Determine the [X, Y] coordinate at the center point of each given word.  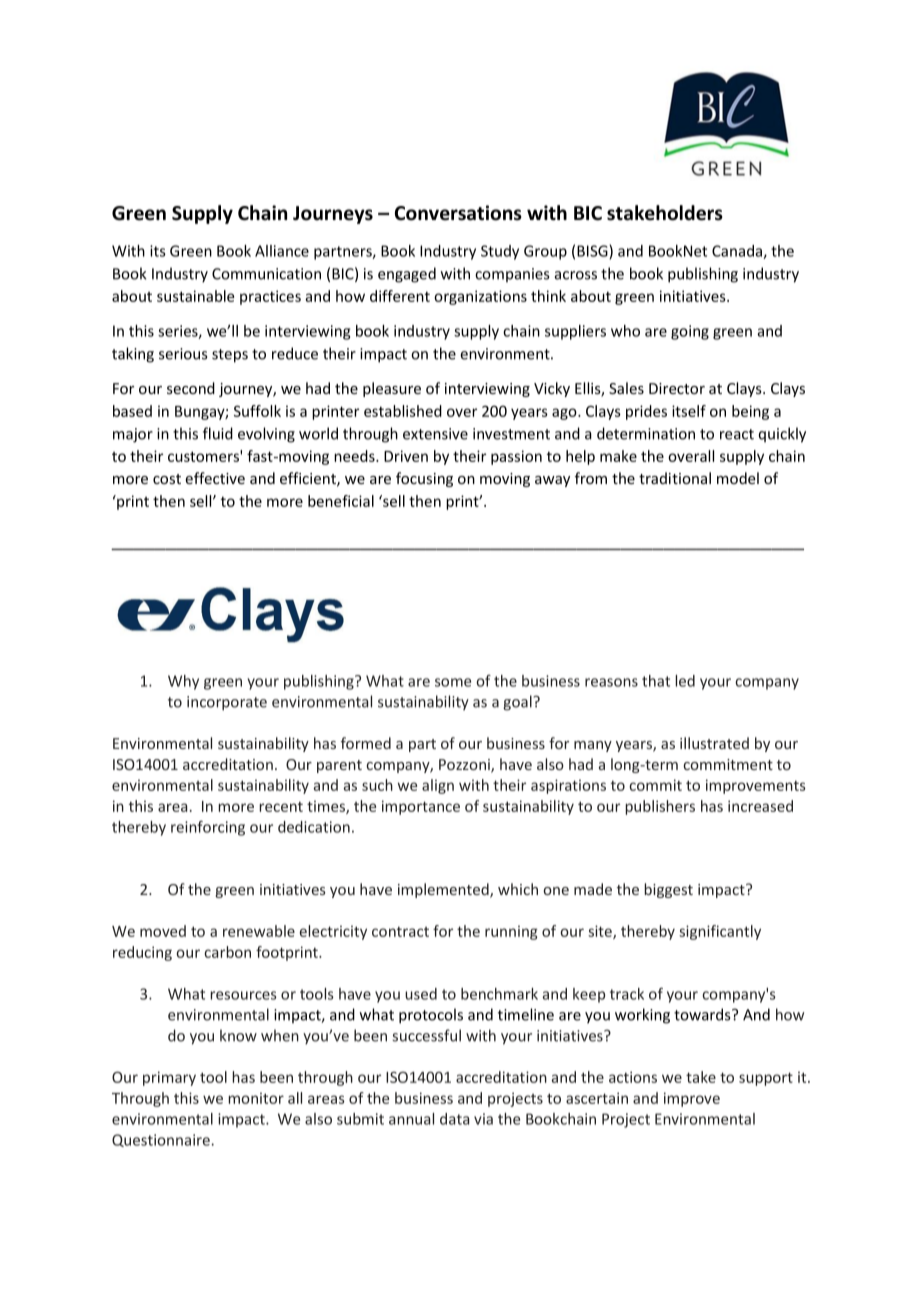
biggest [668, 890]
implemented [444, 890]
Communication [266, 274]
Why [183, 682]
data [454, 1119]
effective [215, 478]
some [453, 682]
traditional [675, 478]
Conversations [458, 213]
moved [163, 931]
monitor [256, 1098]
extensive [435, 434]
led [685, 681]
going [690, 332]
